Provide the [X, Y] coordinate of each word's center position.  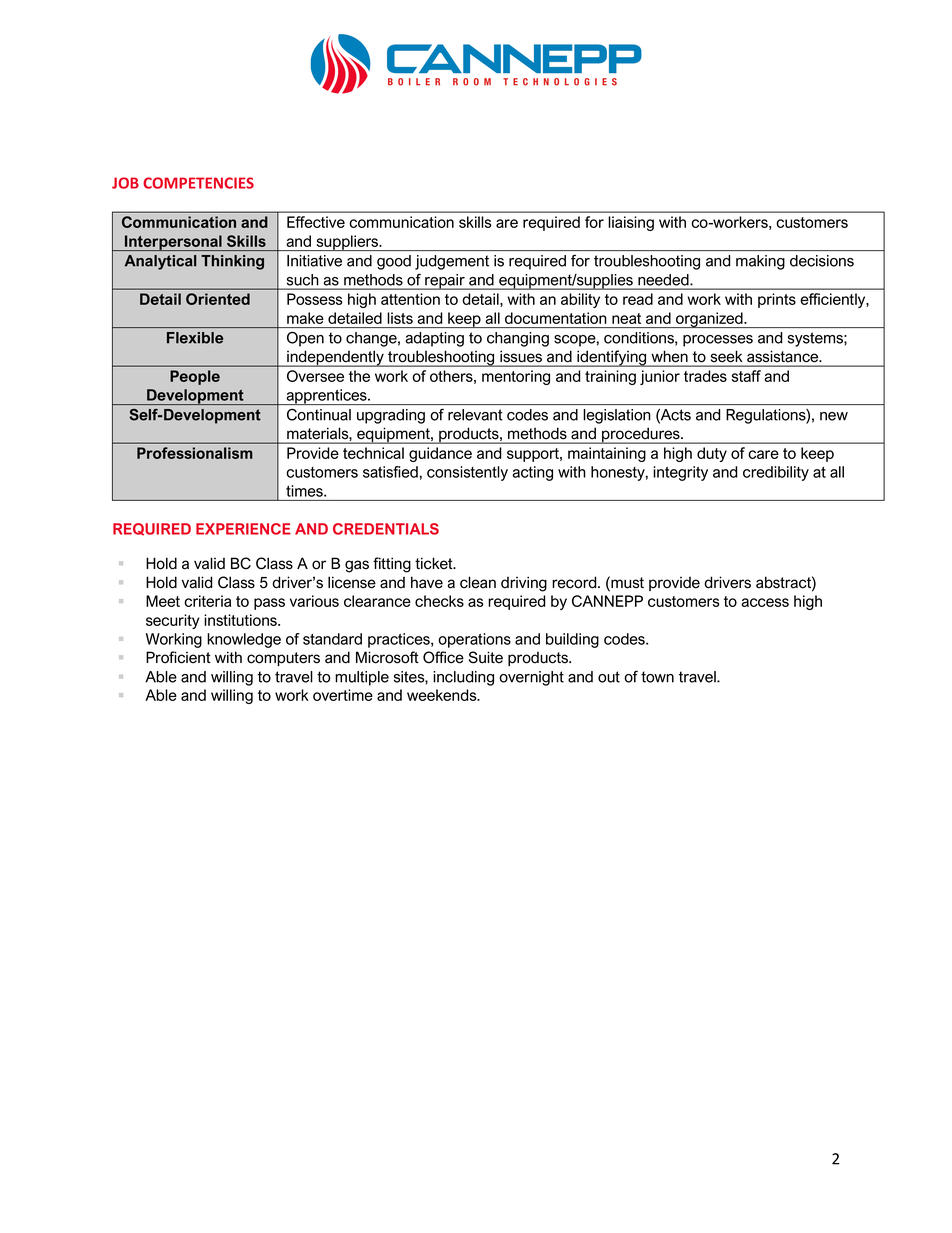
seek [726, 356]
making [760, 262]
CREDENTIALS [386, 529]
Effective [316, 222]
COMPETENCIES [198, 183]
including [463, 678]
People [195, 377]
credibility [776, 473]
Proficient [178, 657]
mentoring [516, 377]
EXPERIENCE [243, 529]
